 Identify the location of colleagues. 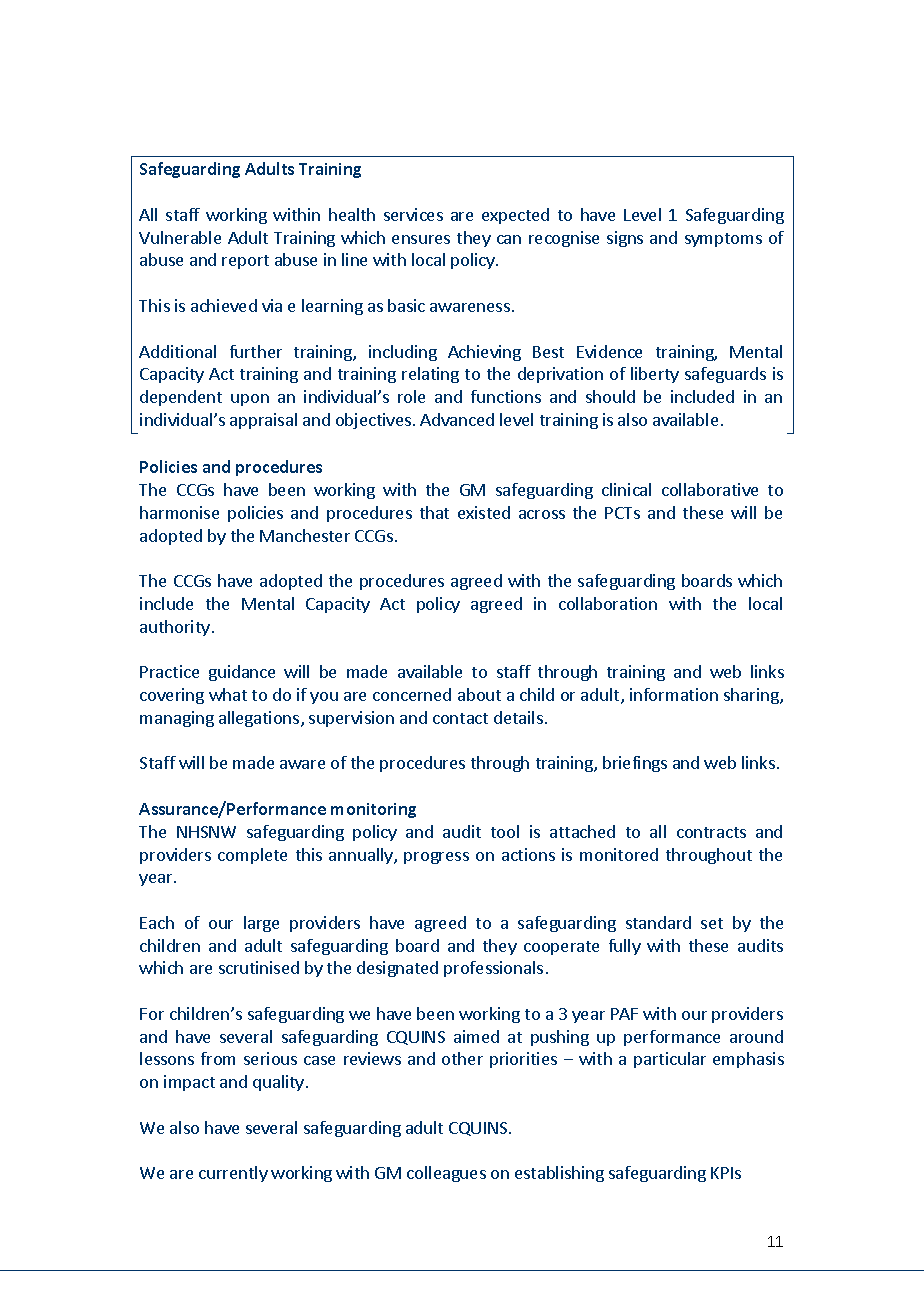
(446, 1174).
